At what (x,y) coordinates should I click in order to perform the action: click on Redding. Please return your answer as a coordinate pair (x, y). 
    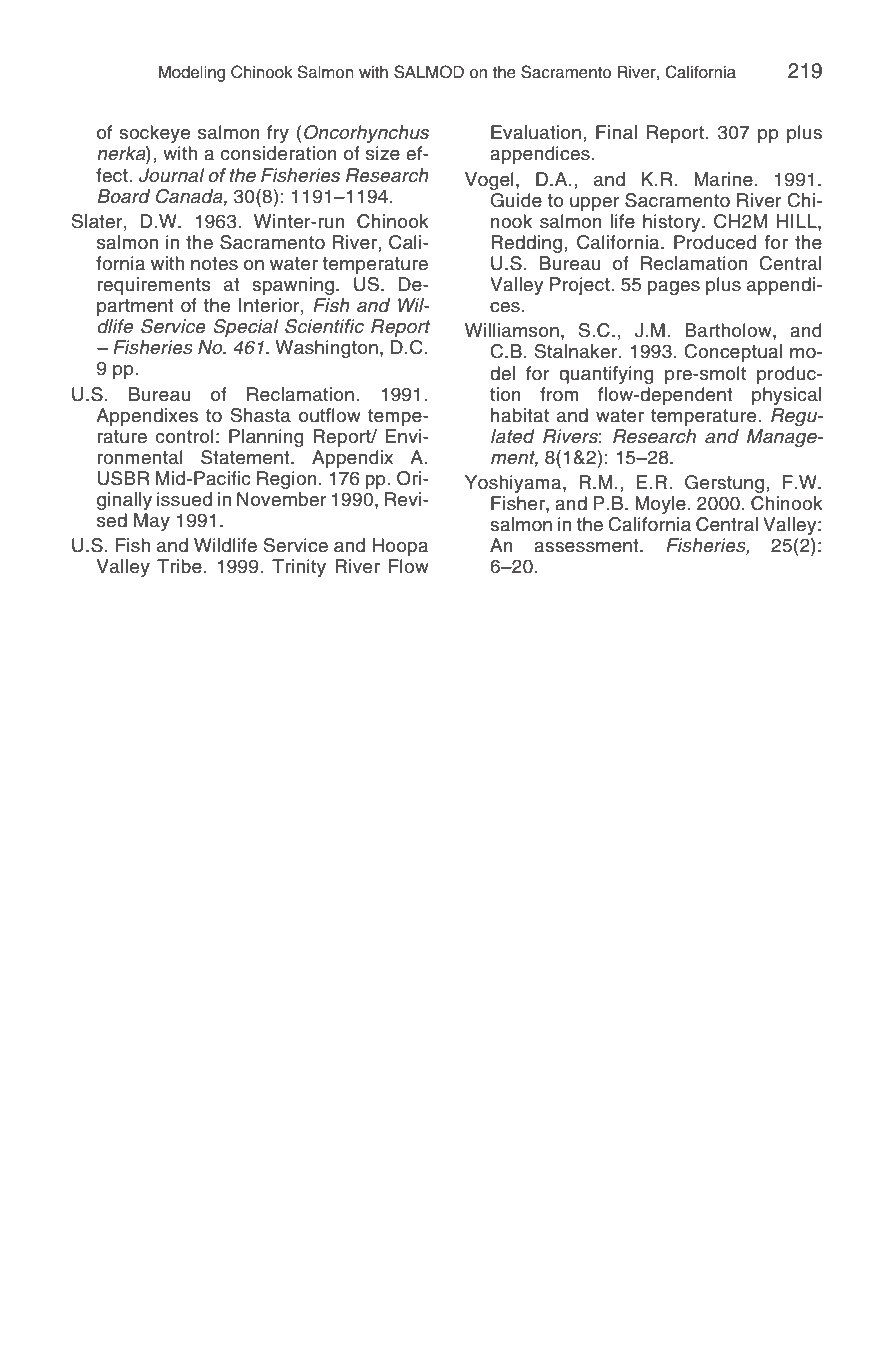
    Looking at the image, I should click on (526, 244).
